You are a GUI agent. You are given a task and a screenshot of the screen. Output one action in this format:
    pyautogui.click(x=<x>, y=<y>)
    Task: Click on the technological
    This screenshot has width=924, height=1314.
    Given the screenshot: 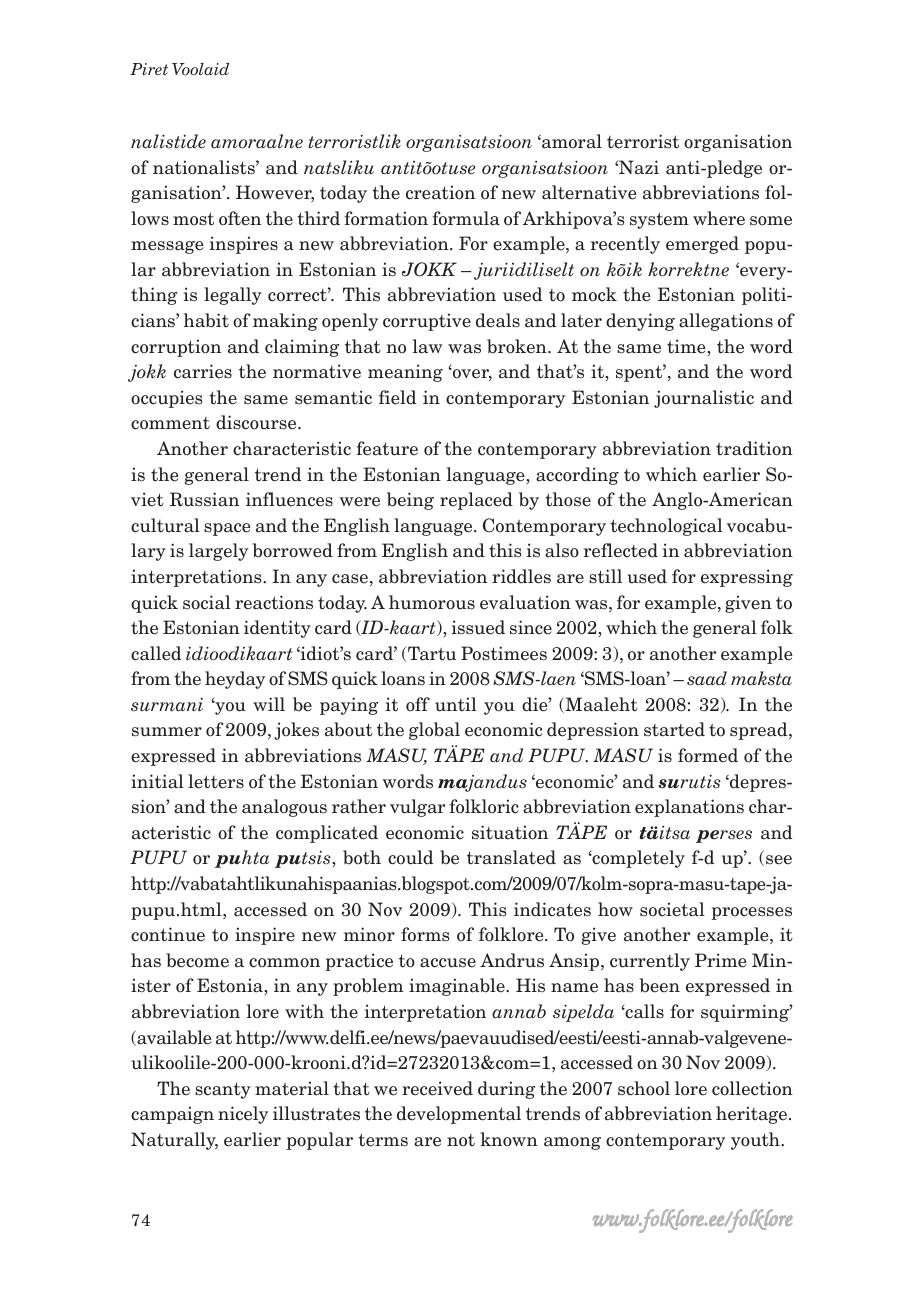 What is the action you would take?
    pyautogui.click(x=666, y=527)
